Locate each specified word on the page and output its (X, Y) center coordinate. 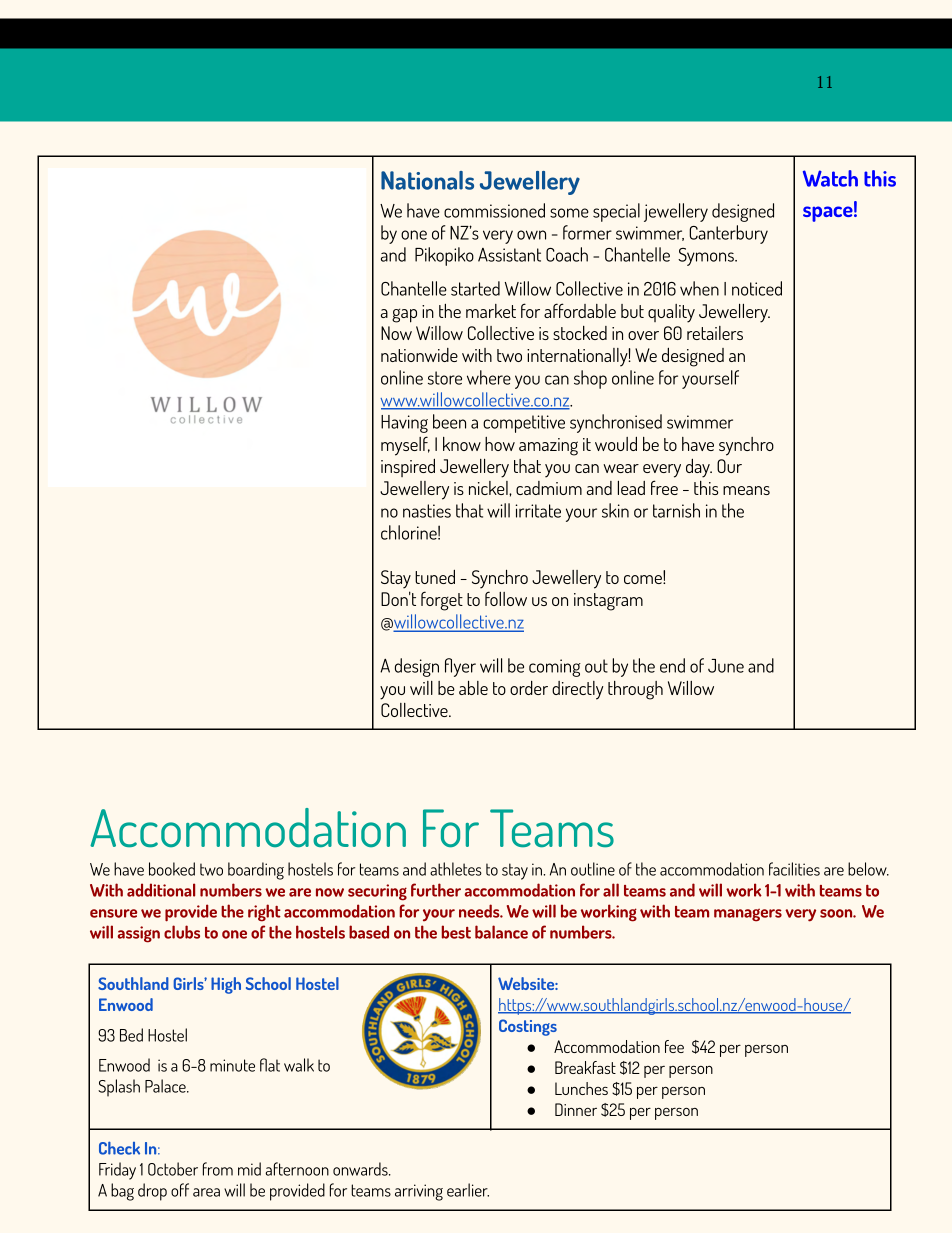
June (726, 666)
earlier (468, 1190)
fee (674, 1046)
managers (748, 915)
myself (405, 446)
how (500, 444)
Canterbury (728, 234)
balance (501, 932)
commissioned (494, 210)
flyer (460, 667)
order (529, 688)
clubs (182, 932)
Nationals (427, 180)
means (746, 490)
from (218, 1169)
